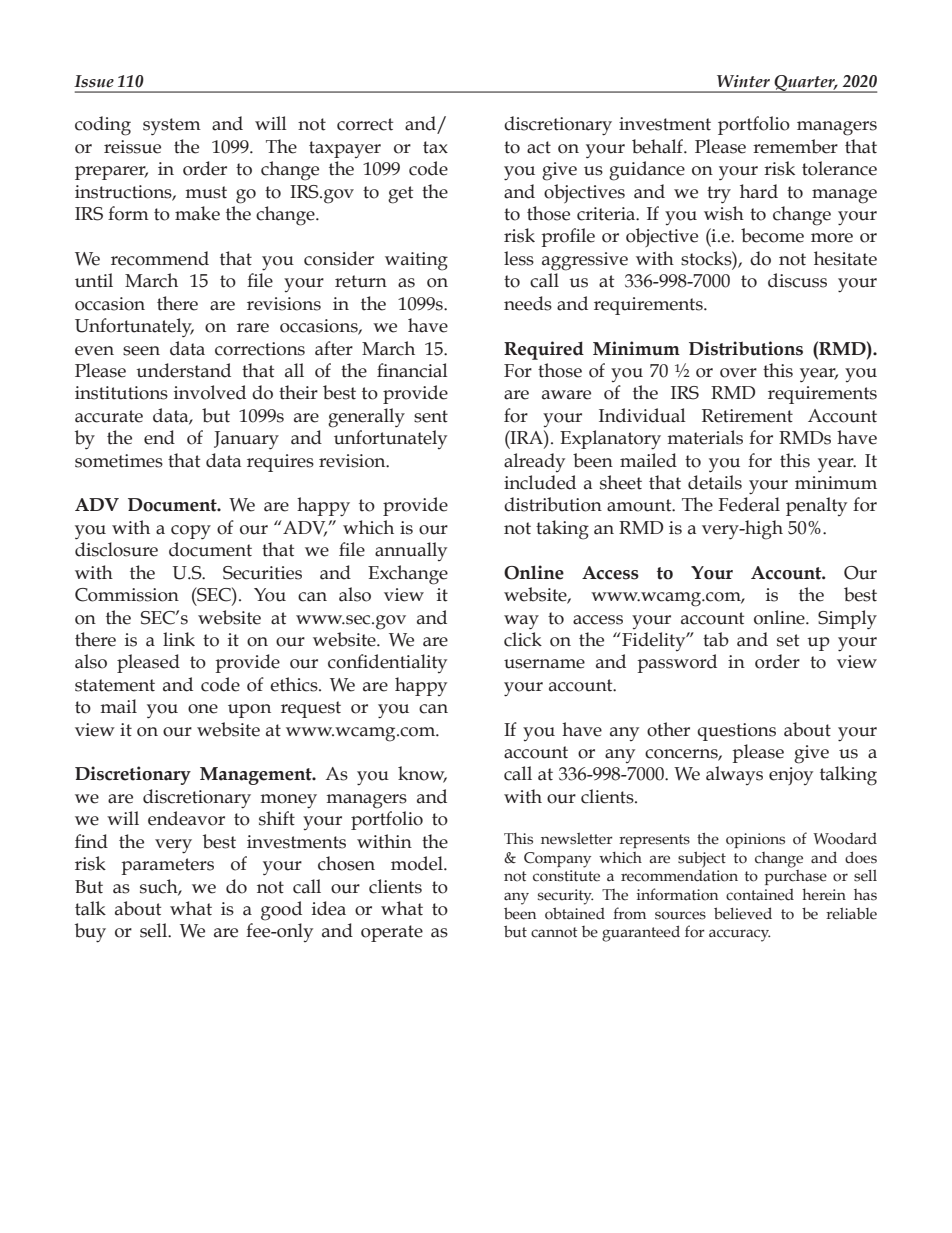 Image resolution: width=952 pixels, height=1233 pixels. Describe the element at coordinates (179, 639) in the image. I see `link` at that location.
